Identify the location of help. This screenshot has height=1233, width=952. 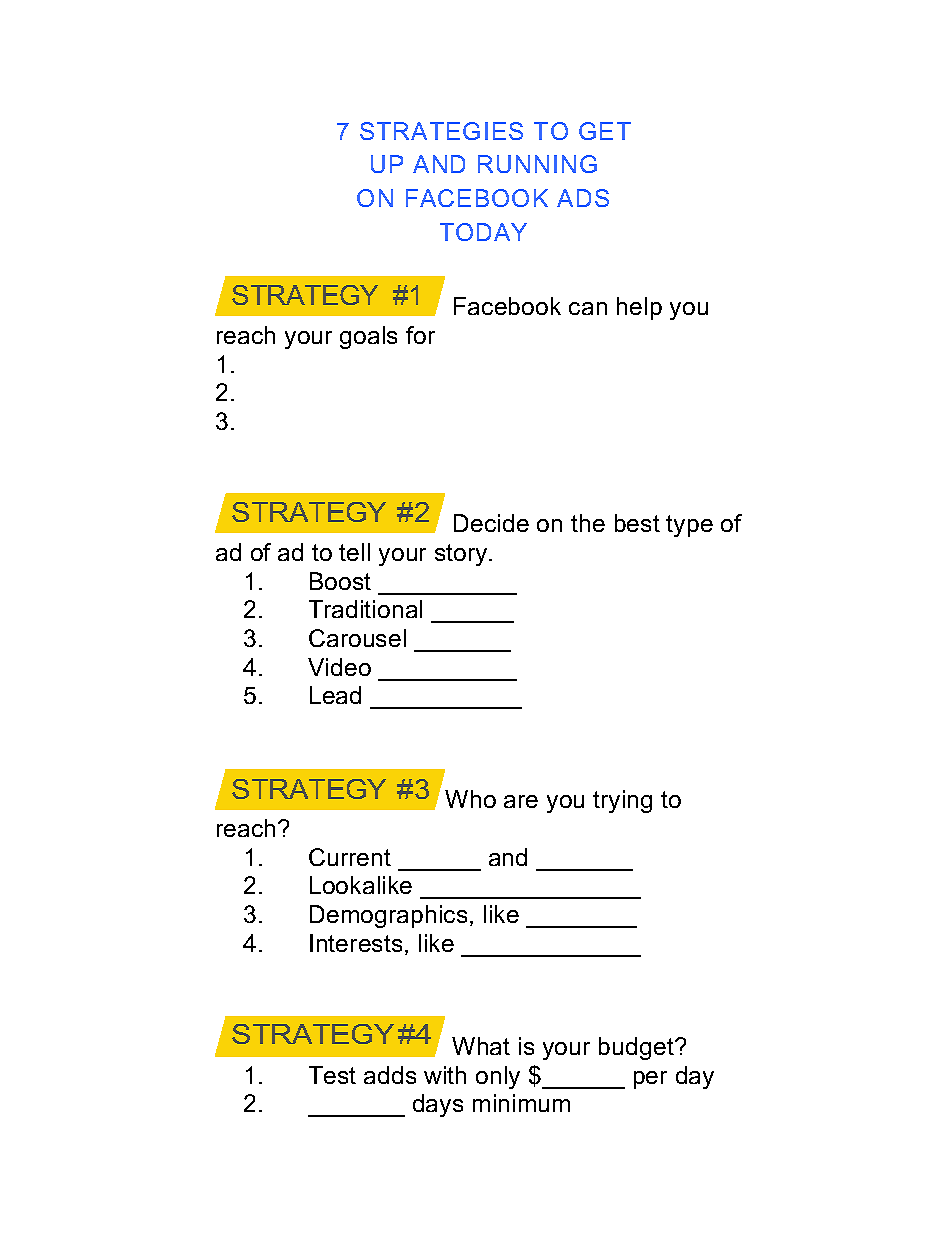
(639, 308).
